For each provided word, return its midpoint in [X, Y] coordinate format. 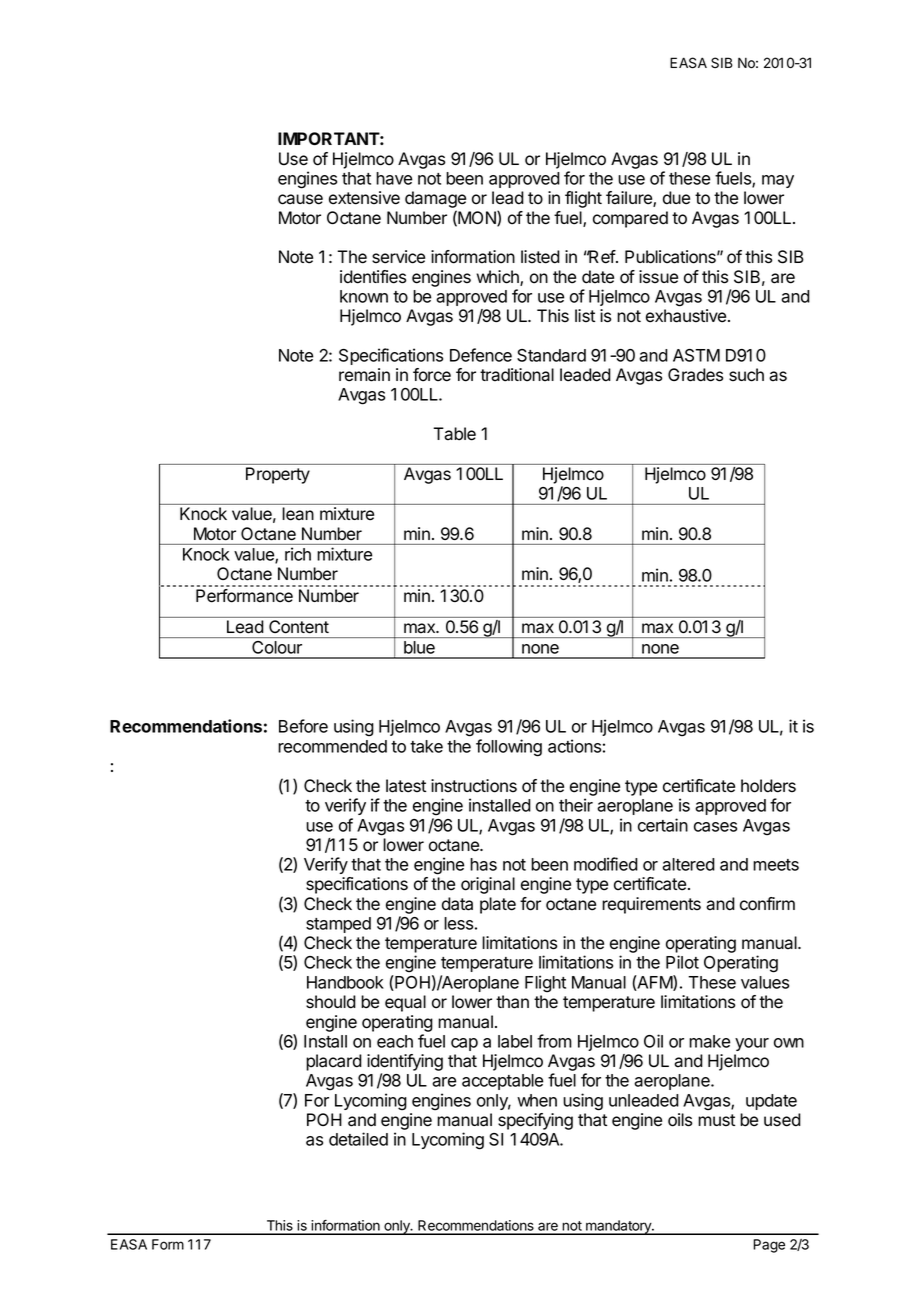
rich [298, 554]
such [746, 375]
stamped [338, 925]
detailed [358, 1139]
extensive [364, 198]
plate [498, 905]
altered [688, 864]
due [676, 198]
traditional [517, 375]
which [498, 278]
